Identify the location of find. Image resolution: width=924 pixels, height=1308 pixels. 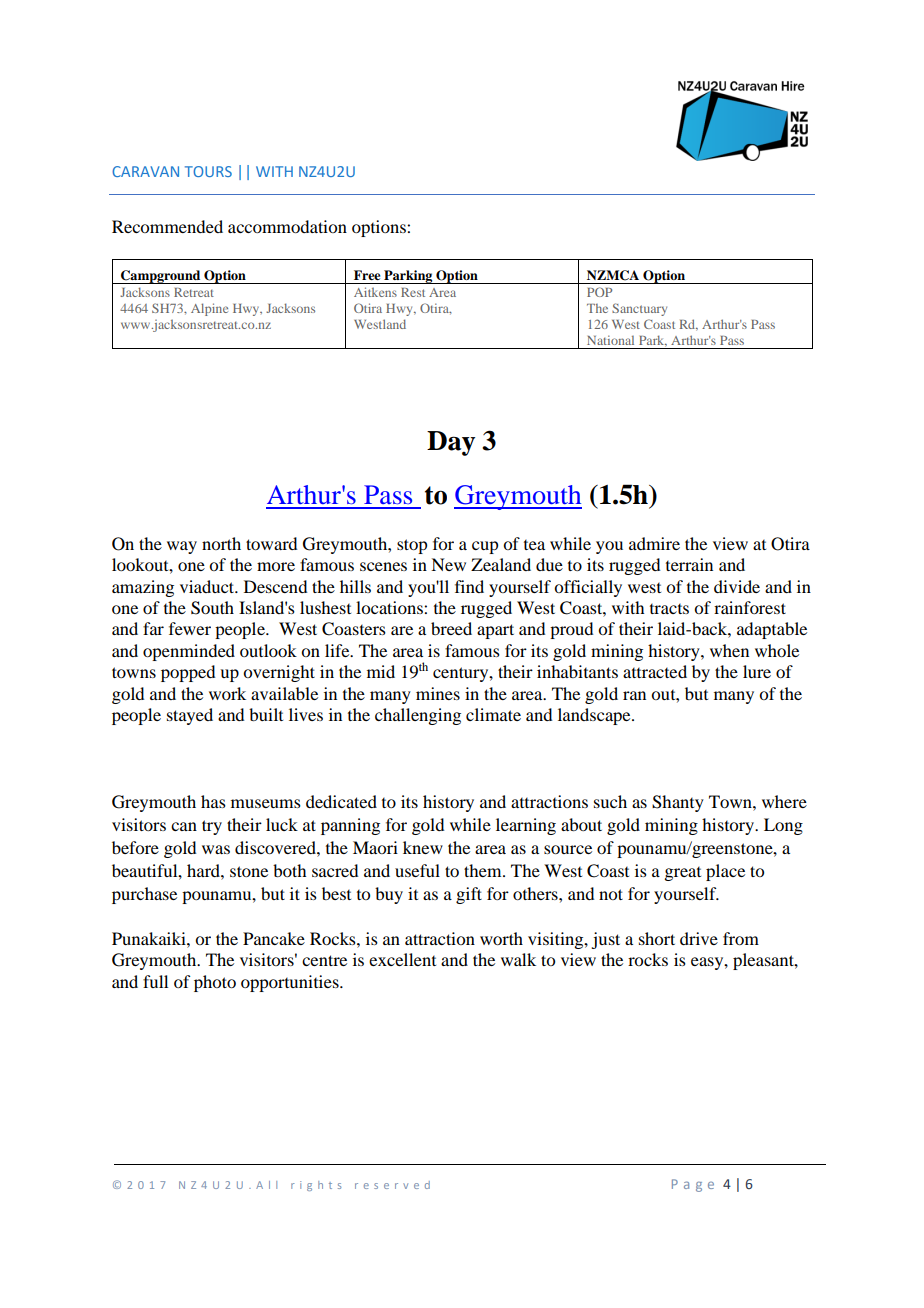
(469, 586).
